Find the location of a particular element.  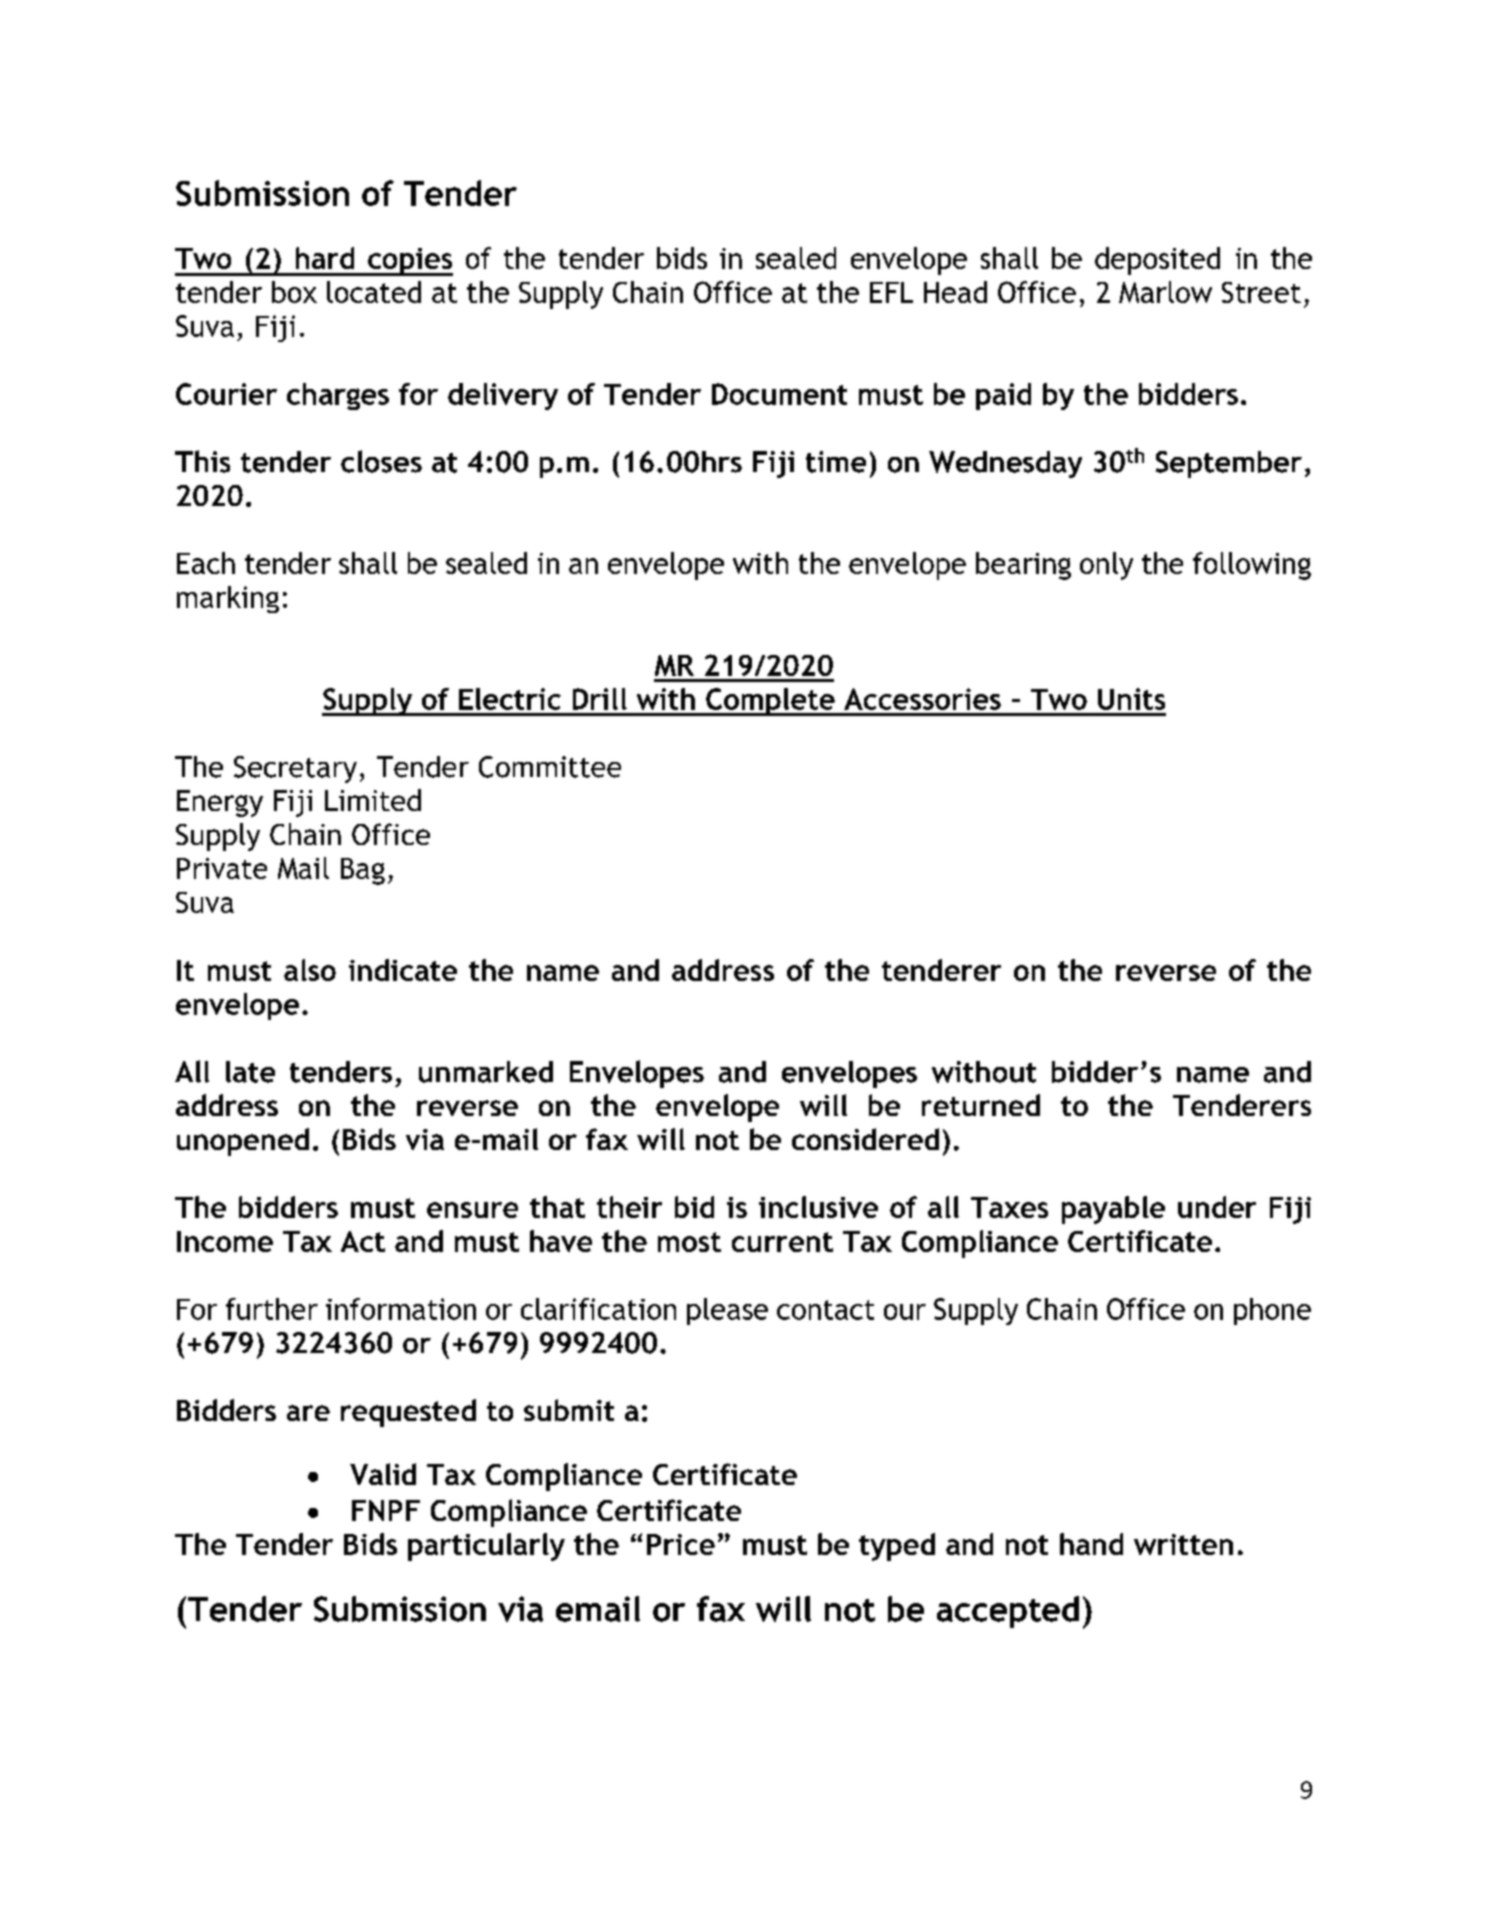

deposited is located at coordinates (1157, 261).
